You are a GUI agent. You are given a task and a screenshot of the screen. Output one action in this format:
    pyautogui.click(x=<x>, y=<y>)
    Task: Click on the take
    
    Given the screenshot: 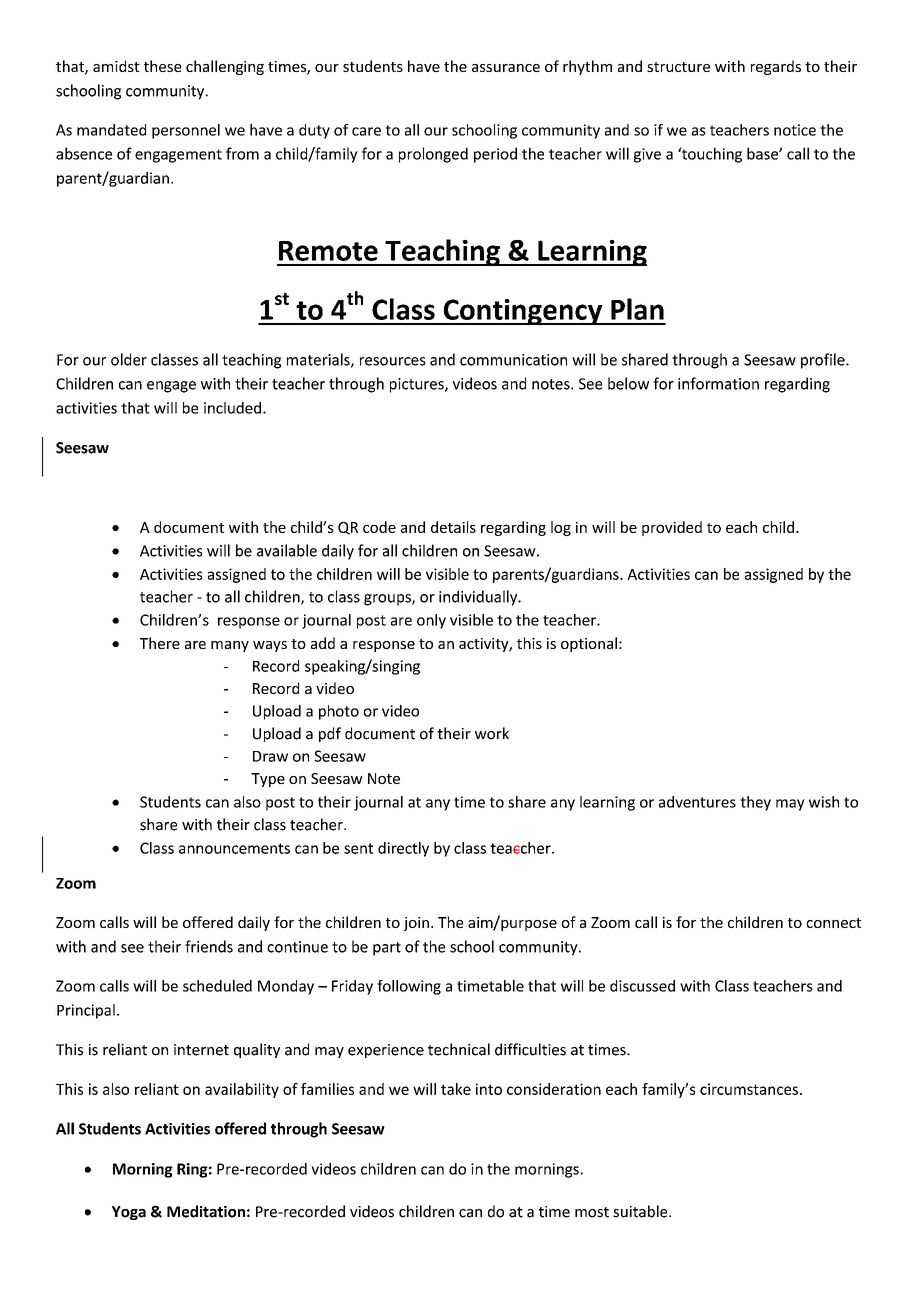 What is the action you would take?
    pyautogui.click(x=456, y=1089)
